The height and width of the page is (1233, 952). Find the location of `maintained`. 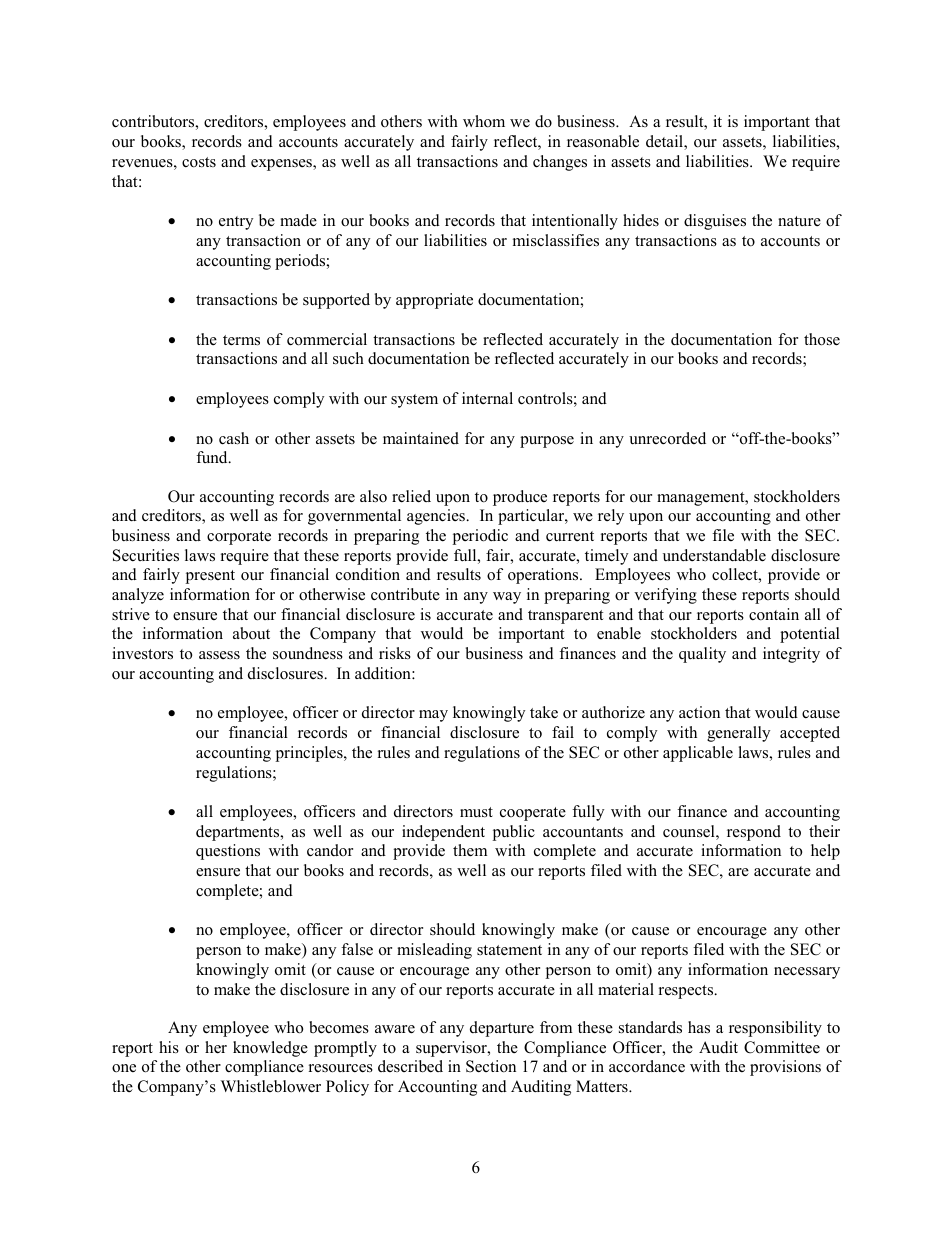

maintained is located at coordinates (421, 438).
